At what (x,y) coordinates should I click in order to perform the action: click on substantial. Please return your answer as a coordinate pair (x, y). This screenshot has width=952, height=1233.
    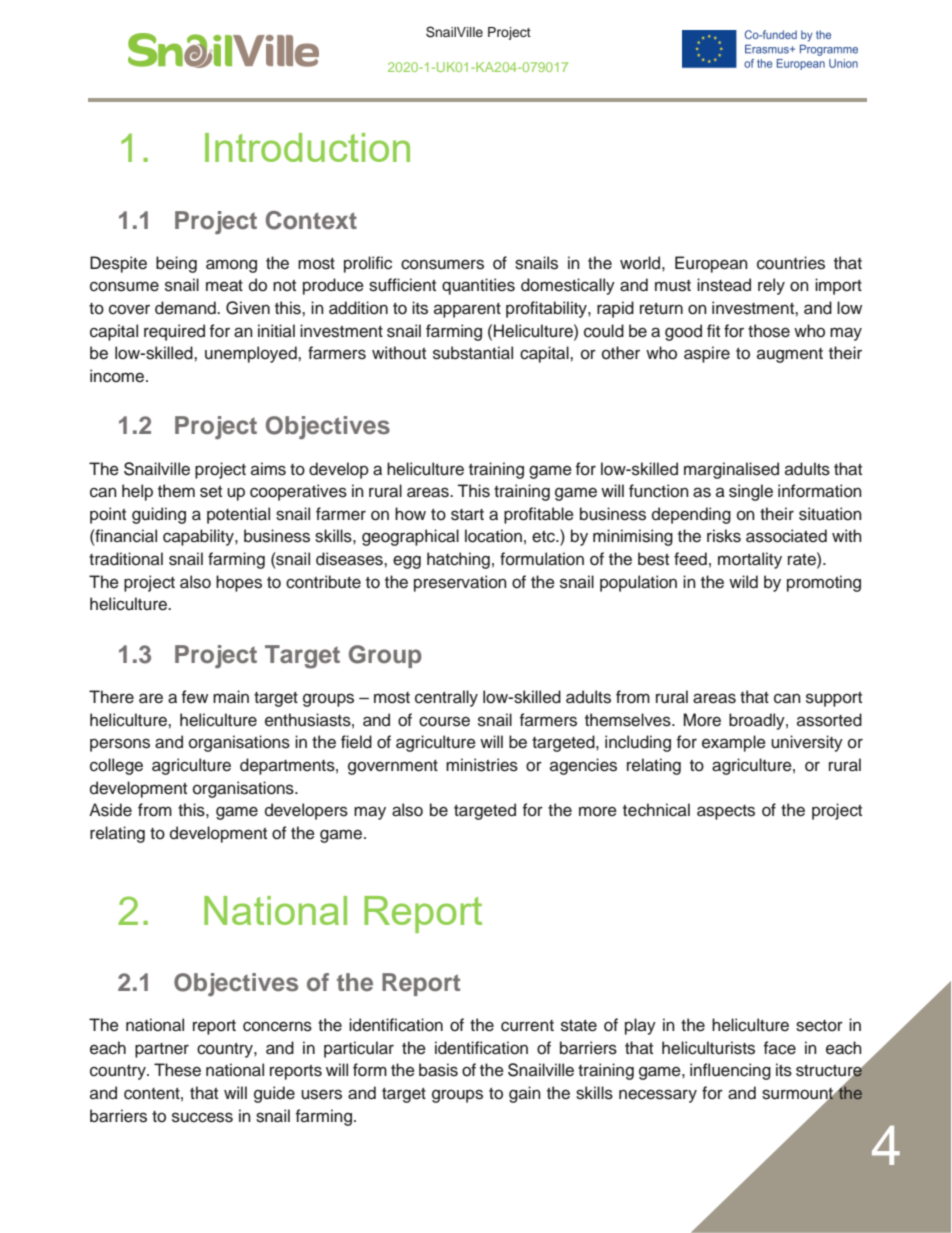
    Looking at the image, I should click on (473, 353).
